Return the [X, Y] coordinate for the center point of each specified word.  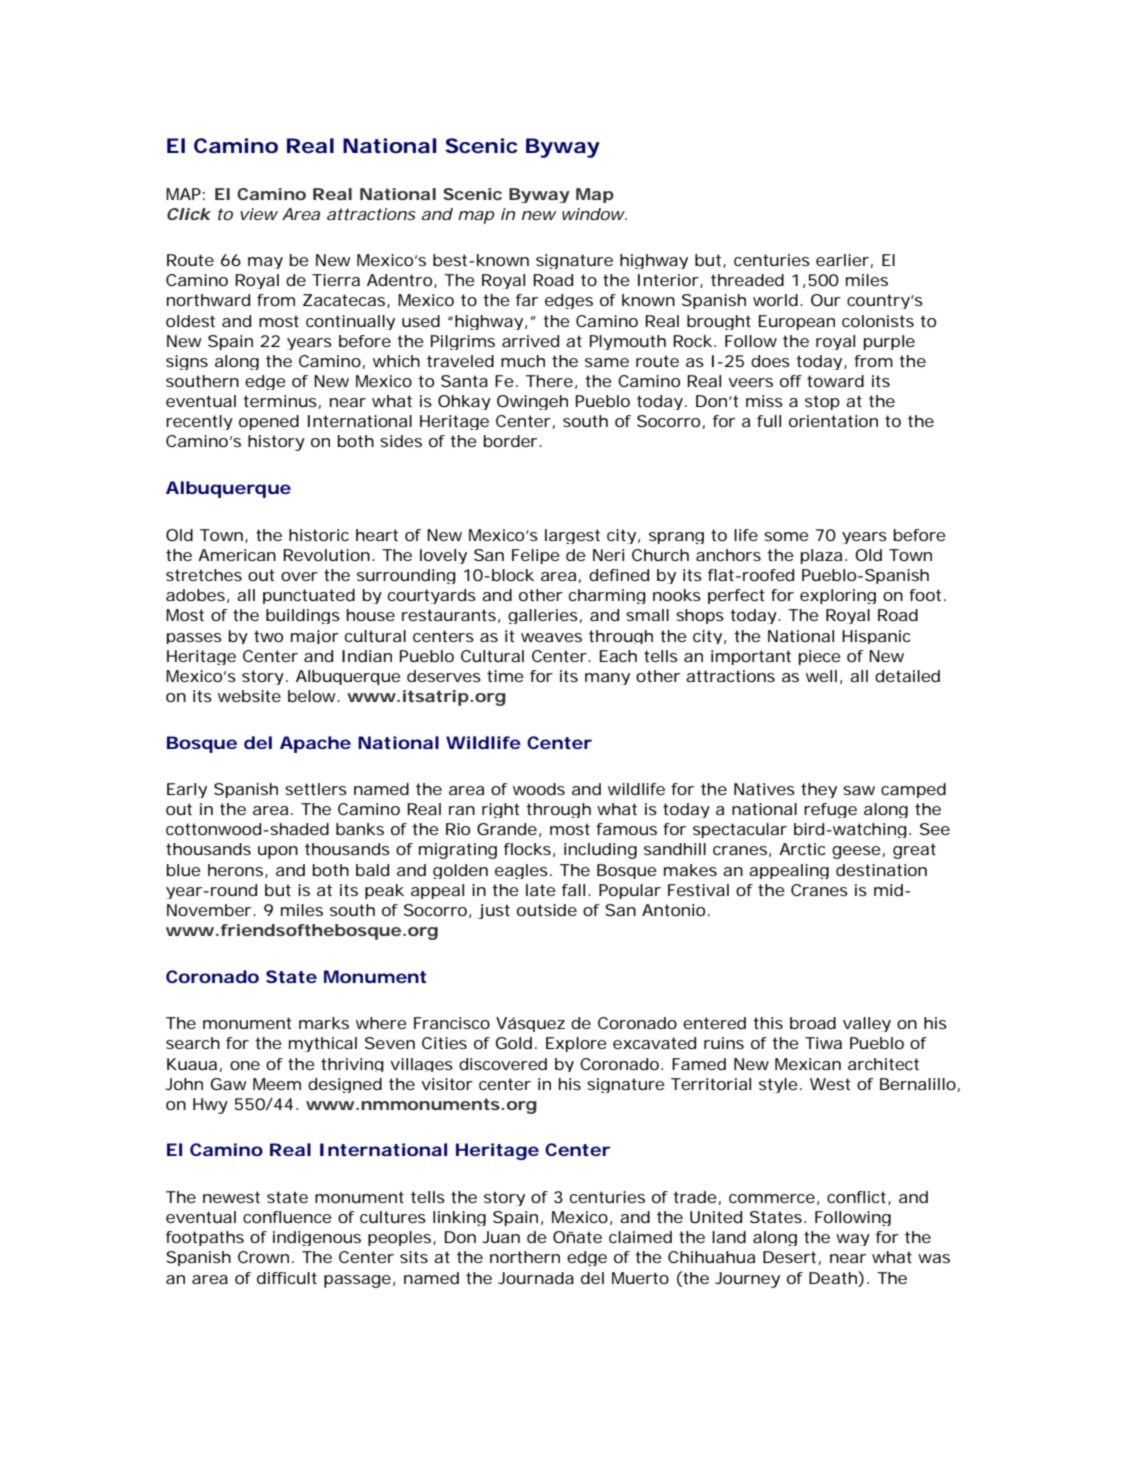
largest [572, 536]
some [786, 536]
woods [539, 789]
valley [867, 1024]
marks [324, 1023]
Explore [576, 1044]
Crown [263, 1257]
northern [525, 1257]
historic [319, 535]
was [934, 1258]
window [594, 214]
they [819, 790]
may [265, 263]
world [777, 300]
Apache [315, 744]
